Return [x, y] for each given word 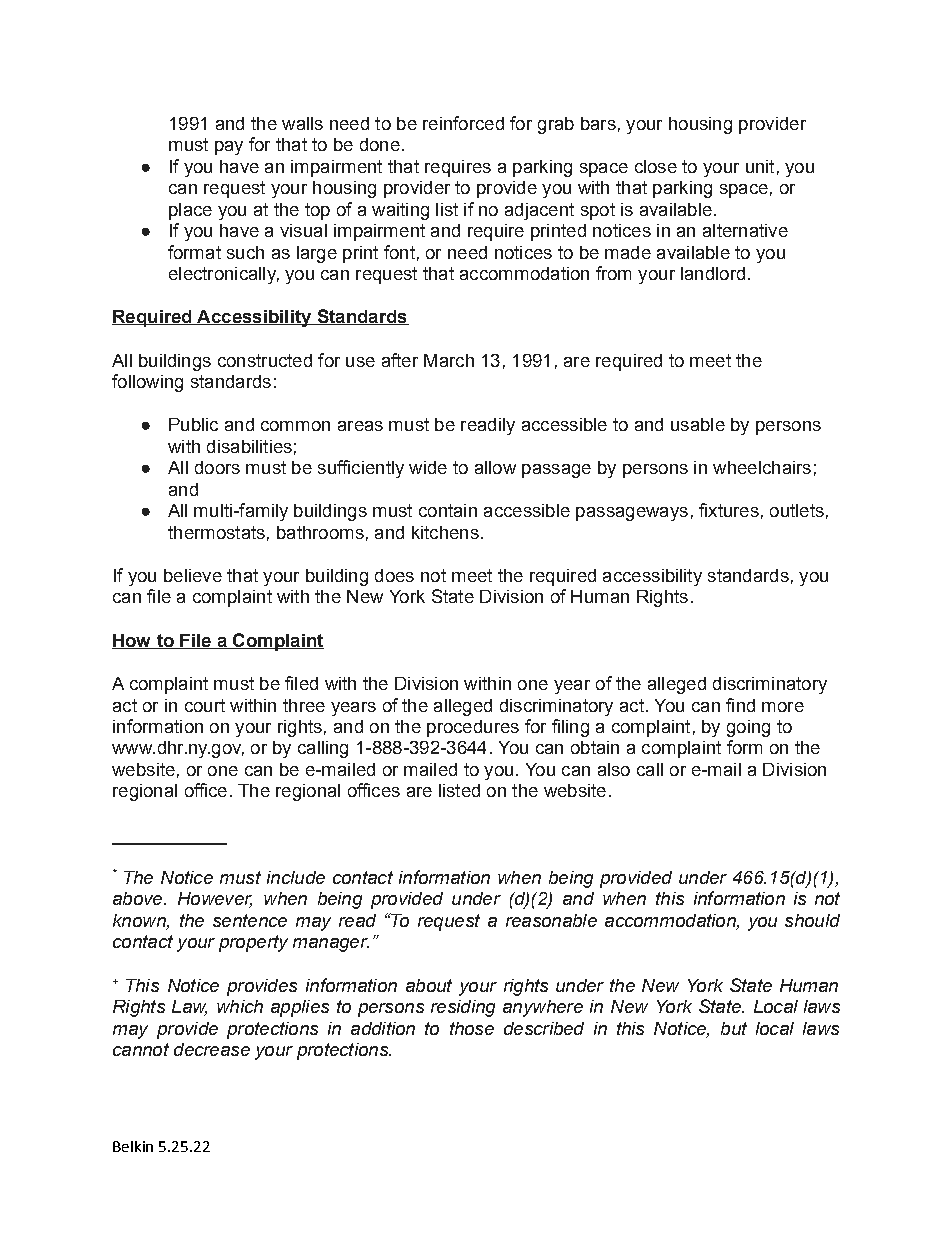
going [748, 728]
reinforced [463, 123]
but [734, 1028]
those [472, 1028]
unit [760, 166]
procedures [473, 728]
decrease [212, 1049]
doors [217, 467]
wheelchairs [762, 467]
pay [229, 148]
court [205, 705]
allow [495, 467]
